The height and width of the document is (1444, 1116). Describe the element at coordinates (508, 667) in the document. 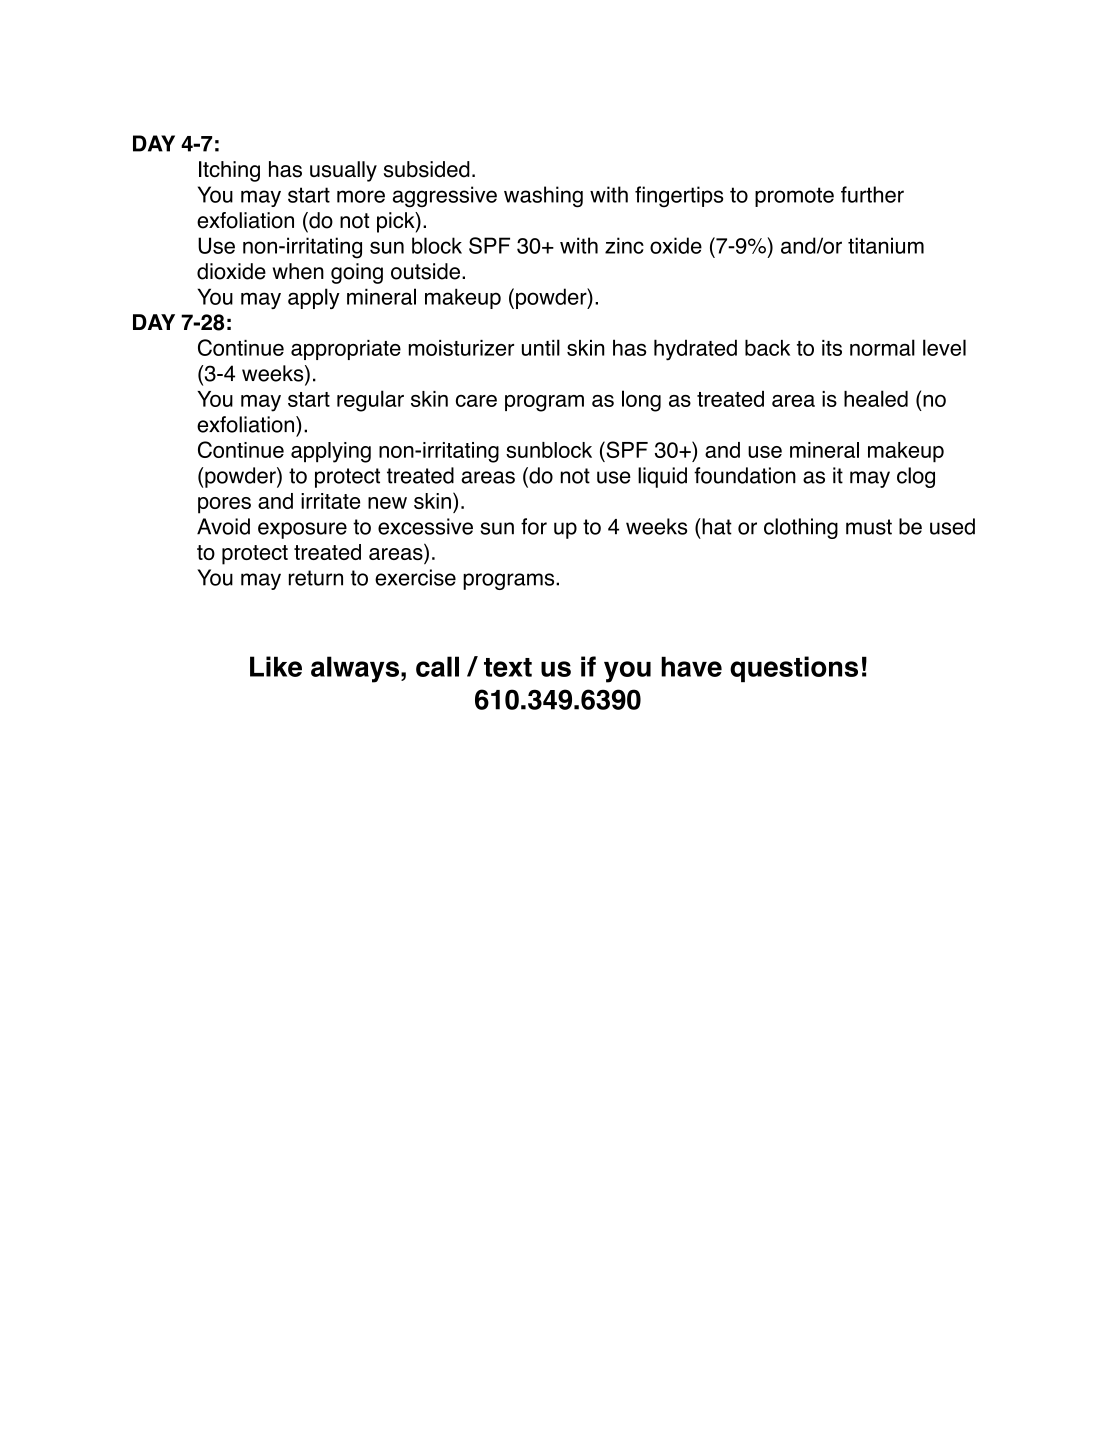

I see `text` at that location.
